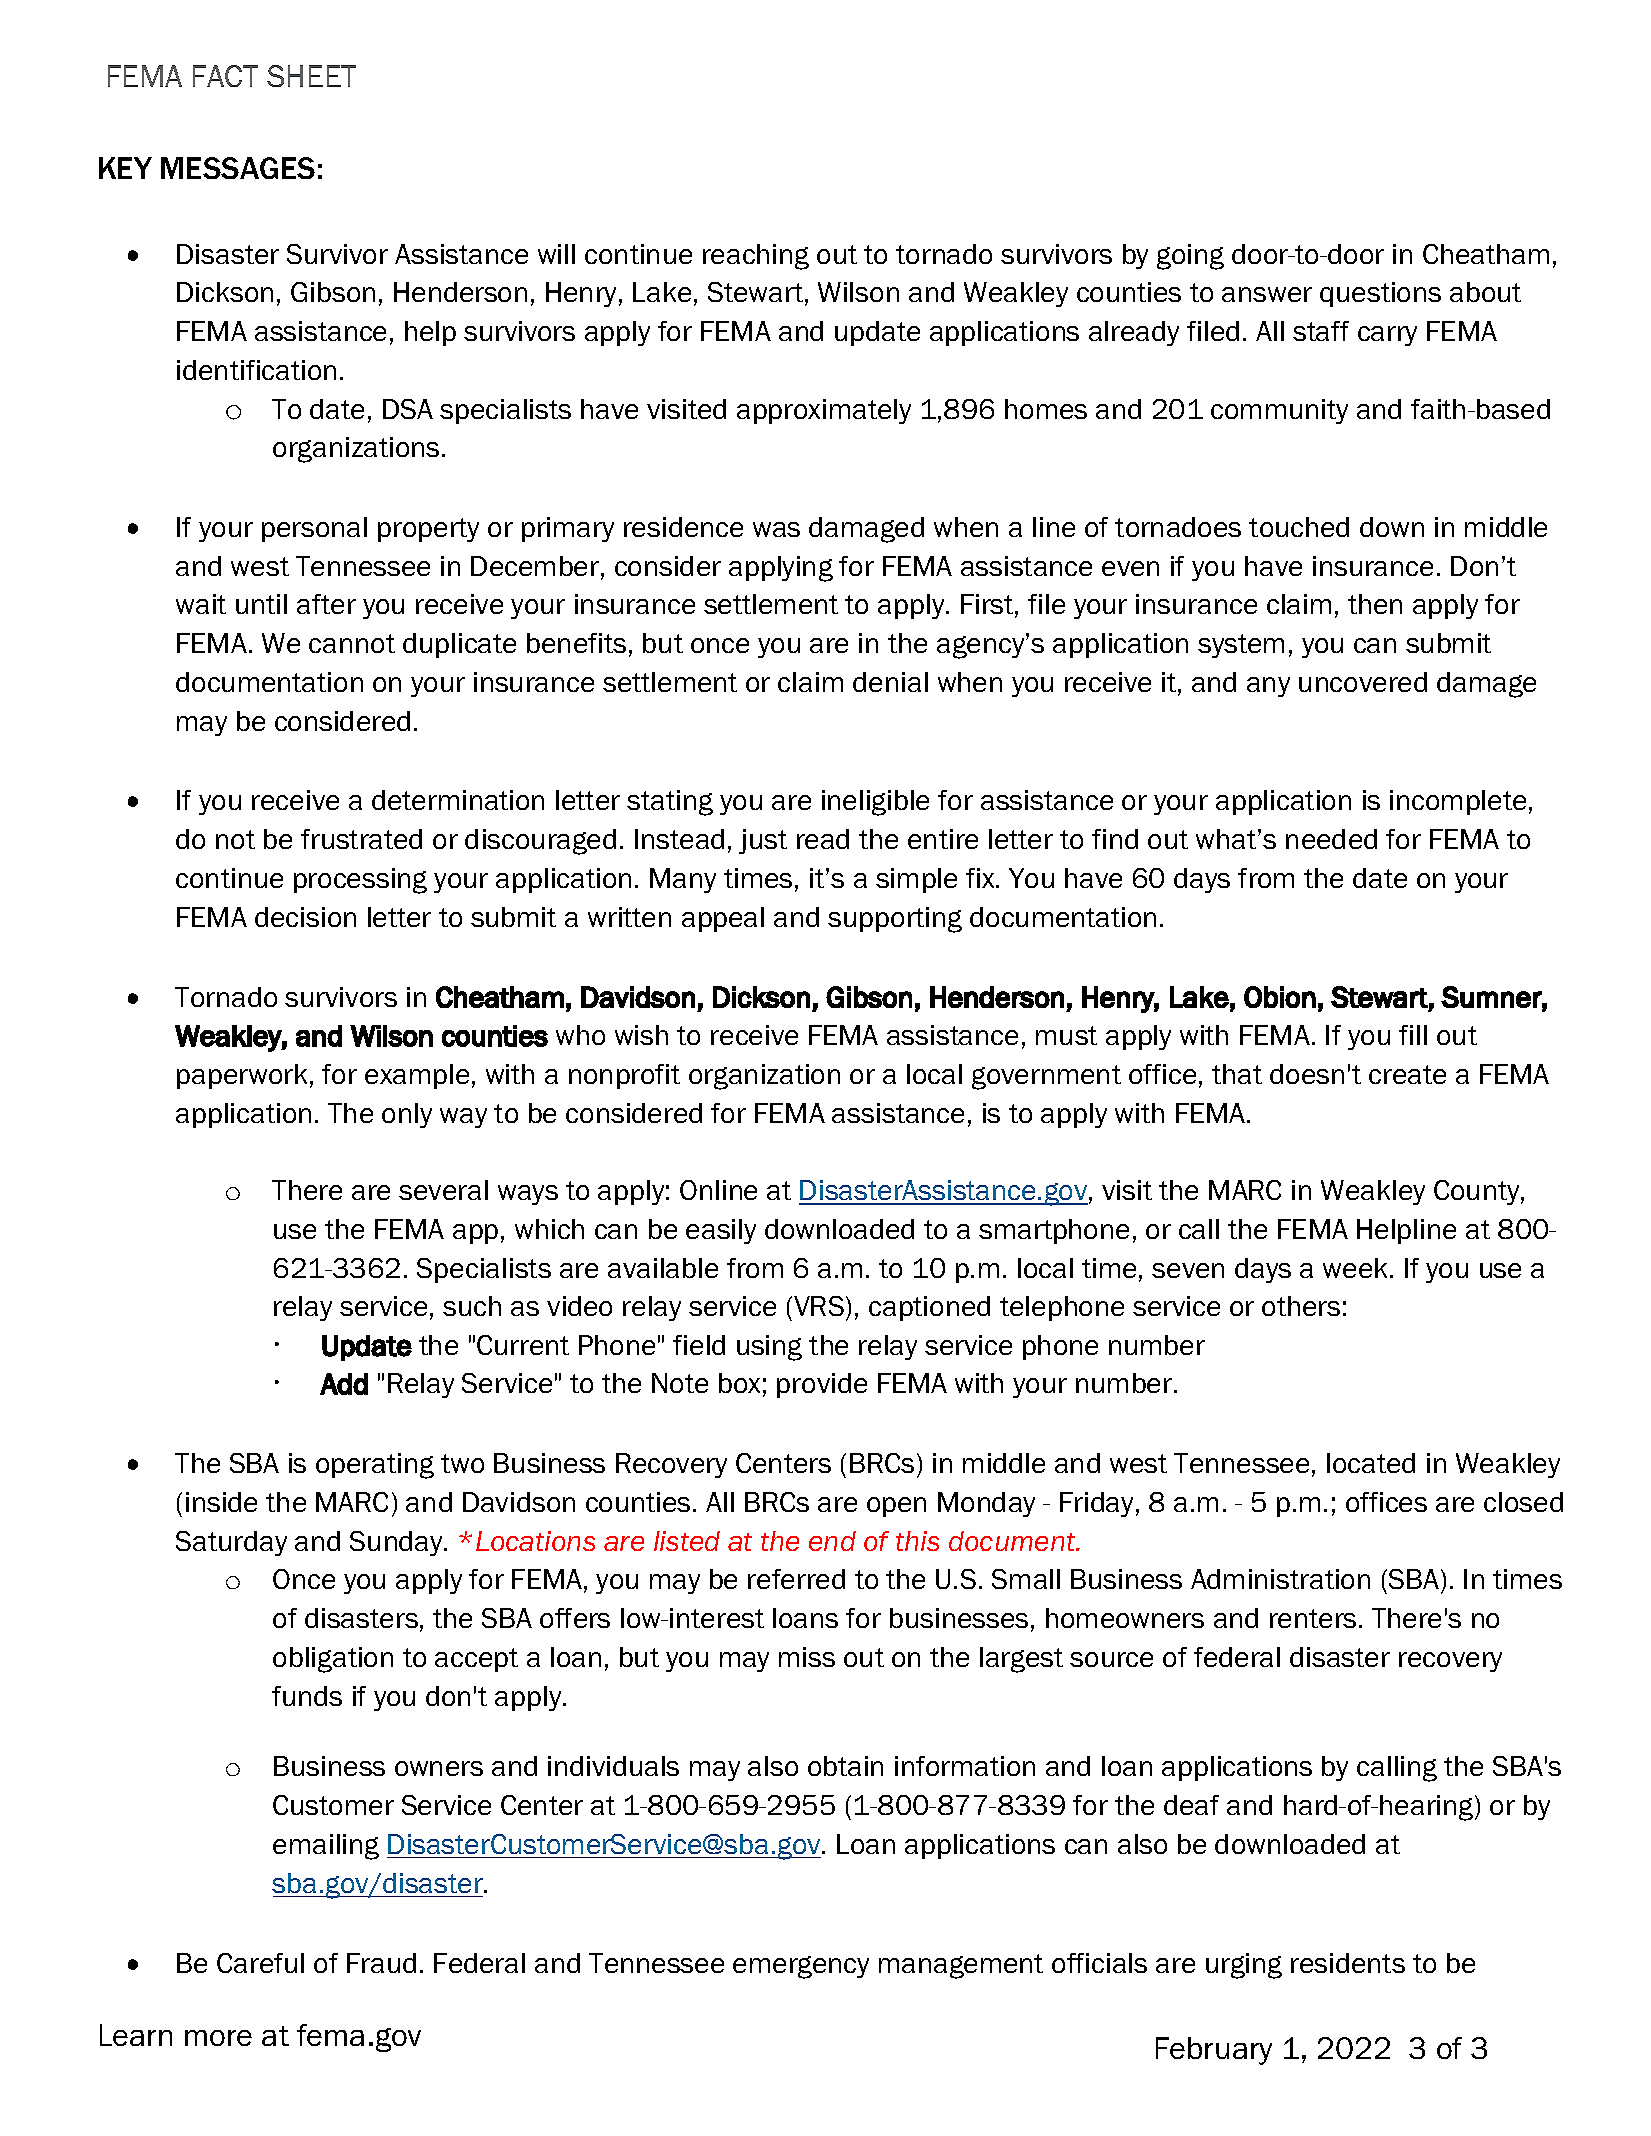 The height and width of the screenshot is (2136, 1651). What do you see at coordinates (641, 1035) in the screenshot?
I see `wish` at bounding box center [641, 1035].
